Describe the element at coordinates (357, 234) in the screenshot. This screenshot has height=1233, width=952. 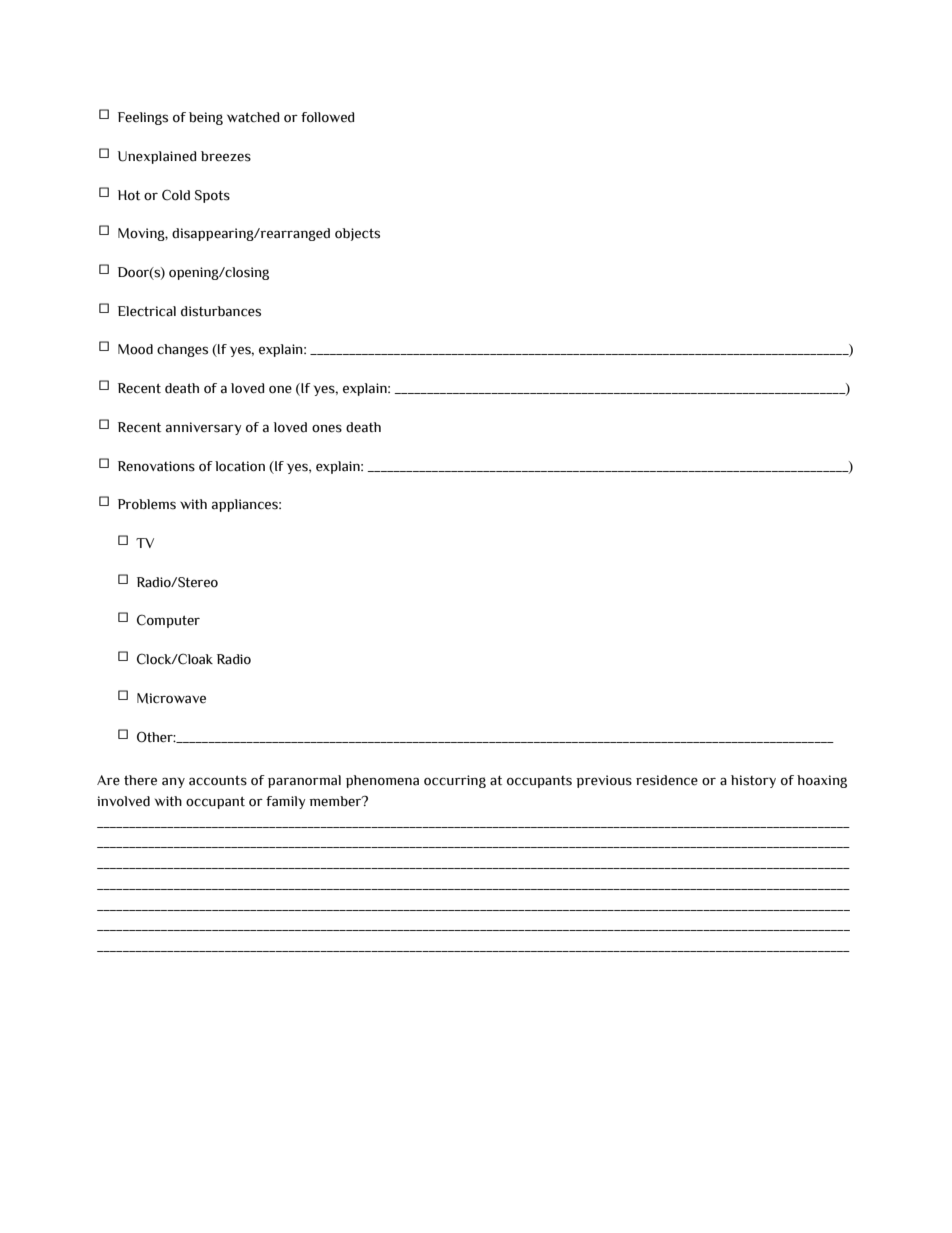
I see `objects` at that location.
